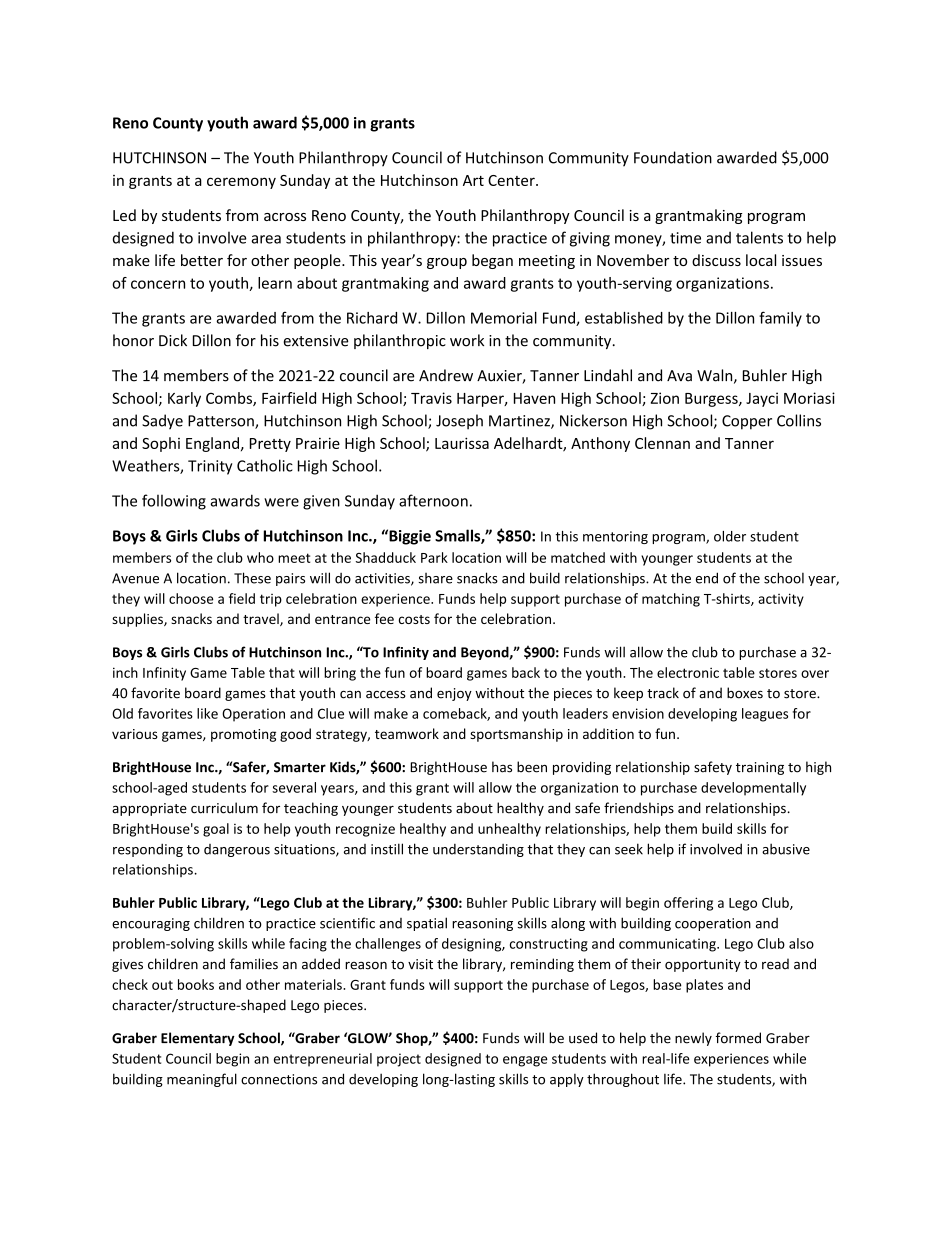  Describe the element at coordinates (198, 1039) in the page. I see `Elementary` at that location.
